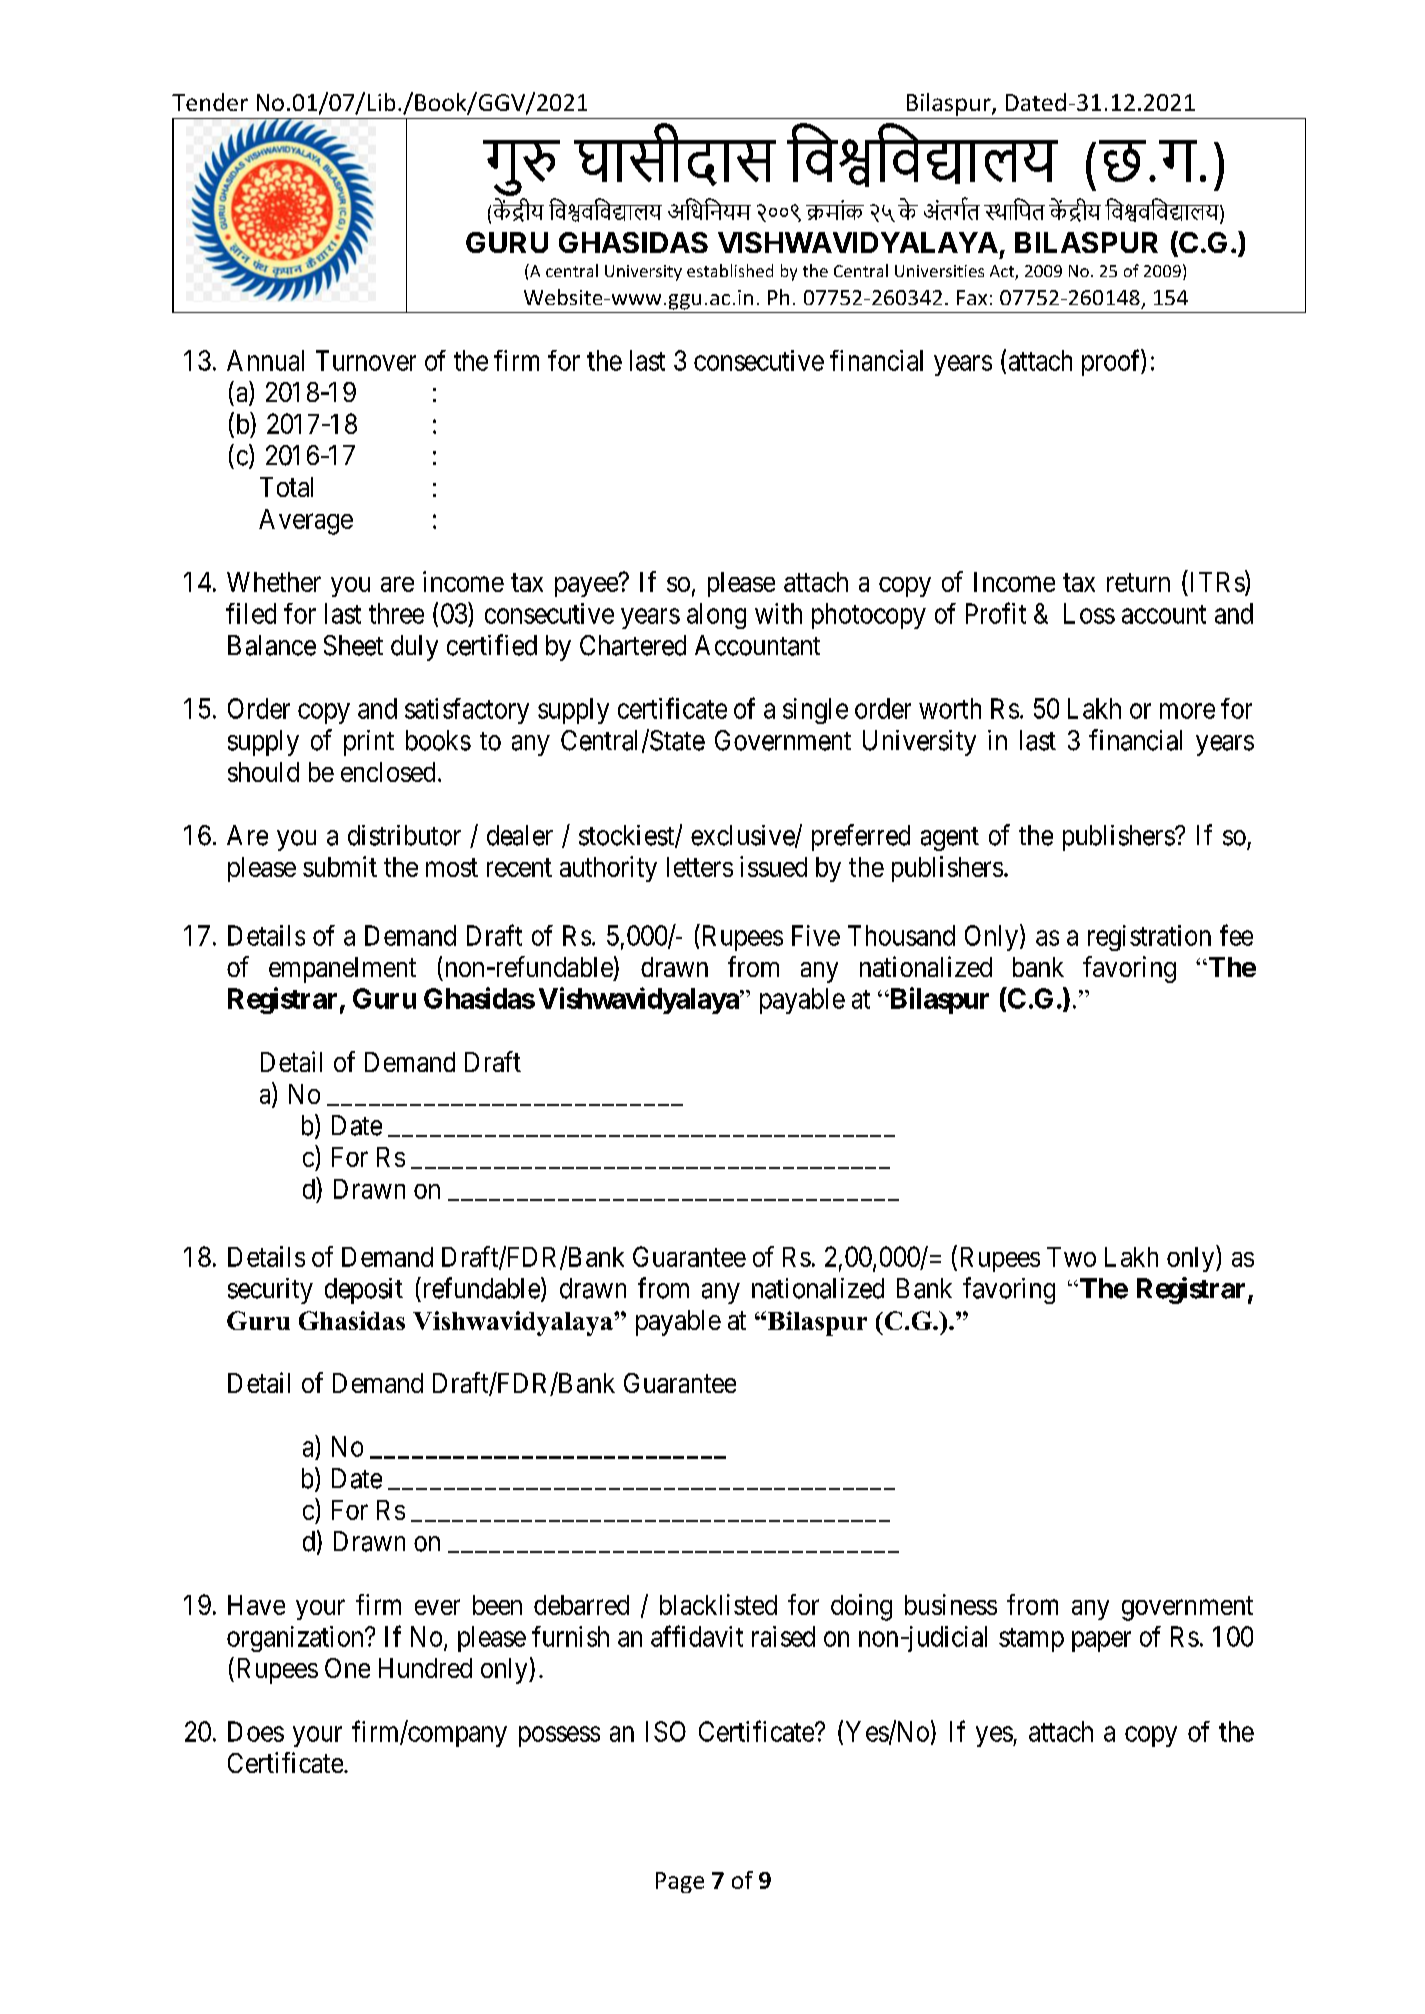  What do you see at coordinates (700, 867) in the screenshot?
I see `letters` at bounding box center [700, 867].
